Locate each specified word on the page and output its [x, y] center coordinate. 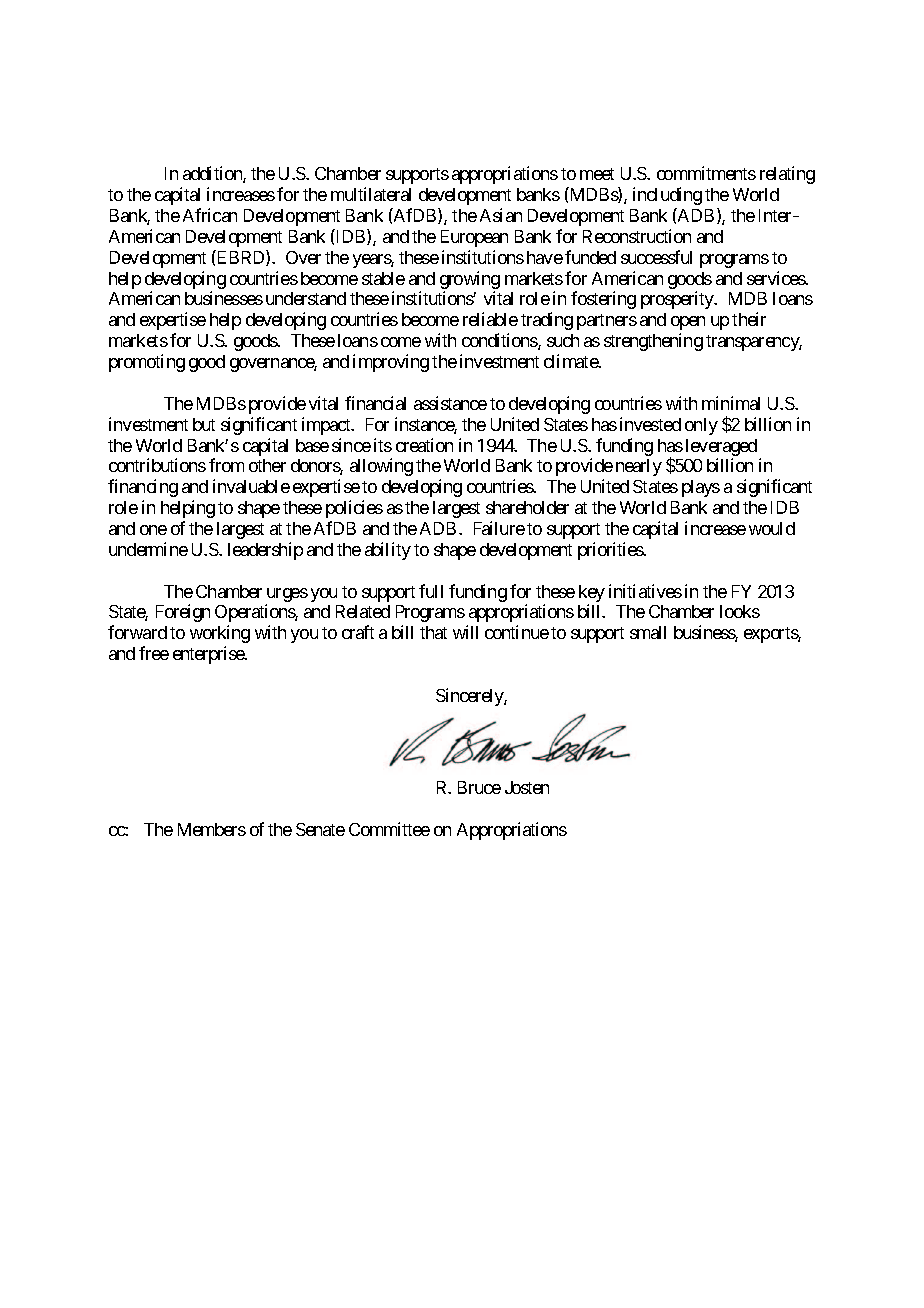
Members [212, 829]
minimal [731, 403]
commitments [706, 173]
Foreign [183, 613]
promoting [147, 363]
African [210, 215]
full [431, 591]
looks [740, 611]
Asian [501, 215]
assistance [450, 403]
